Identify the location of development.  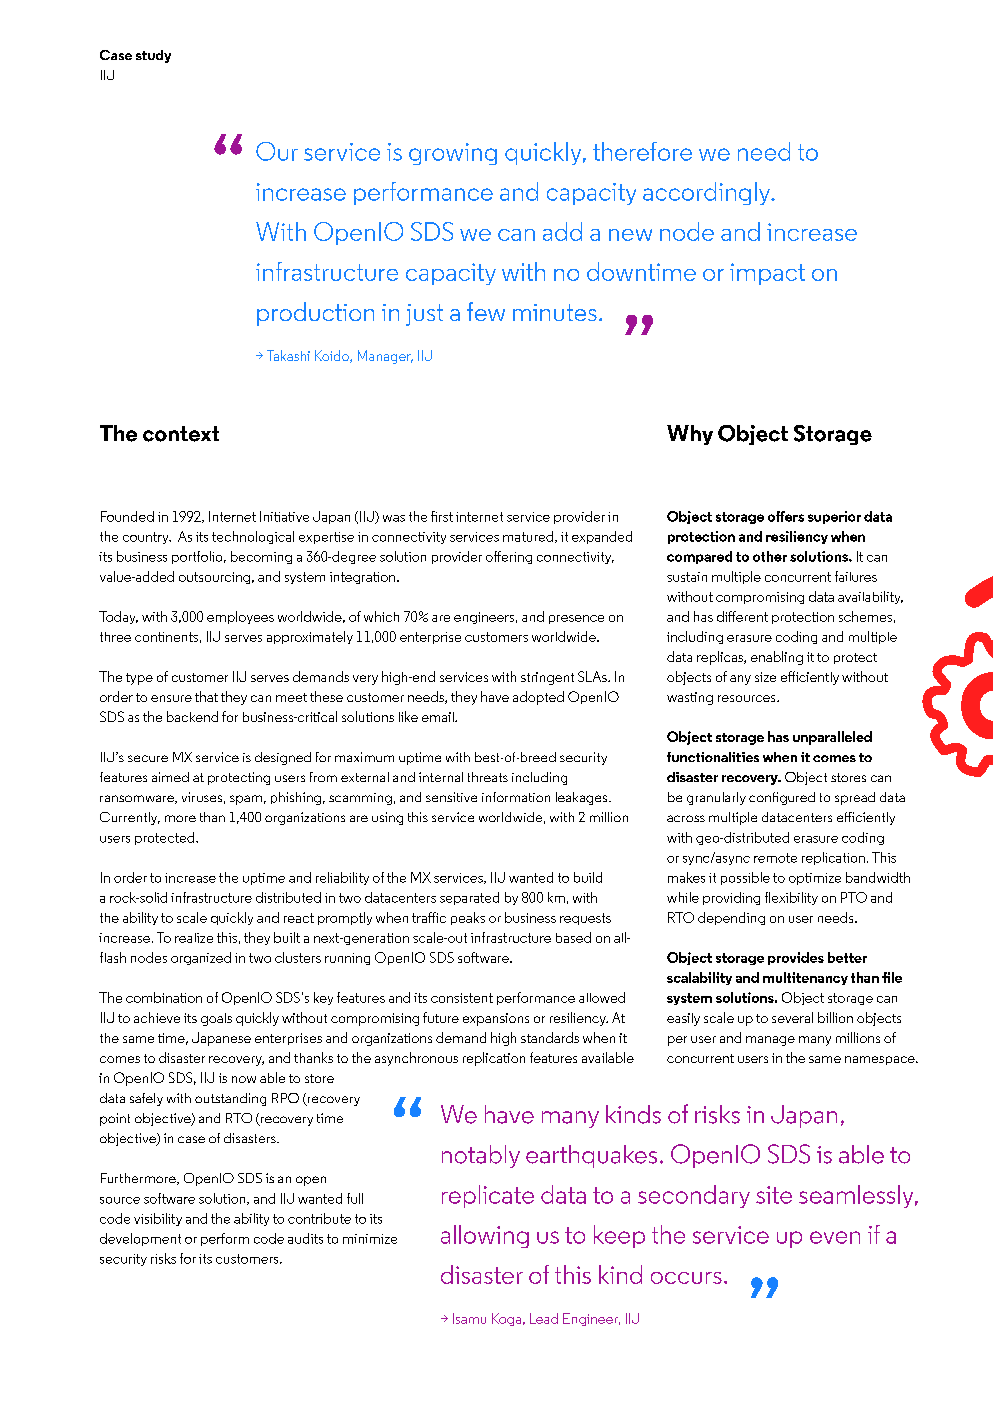
(140, 1239).
